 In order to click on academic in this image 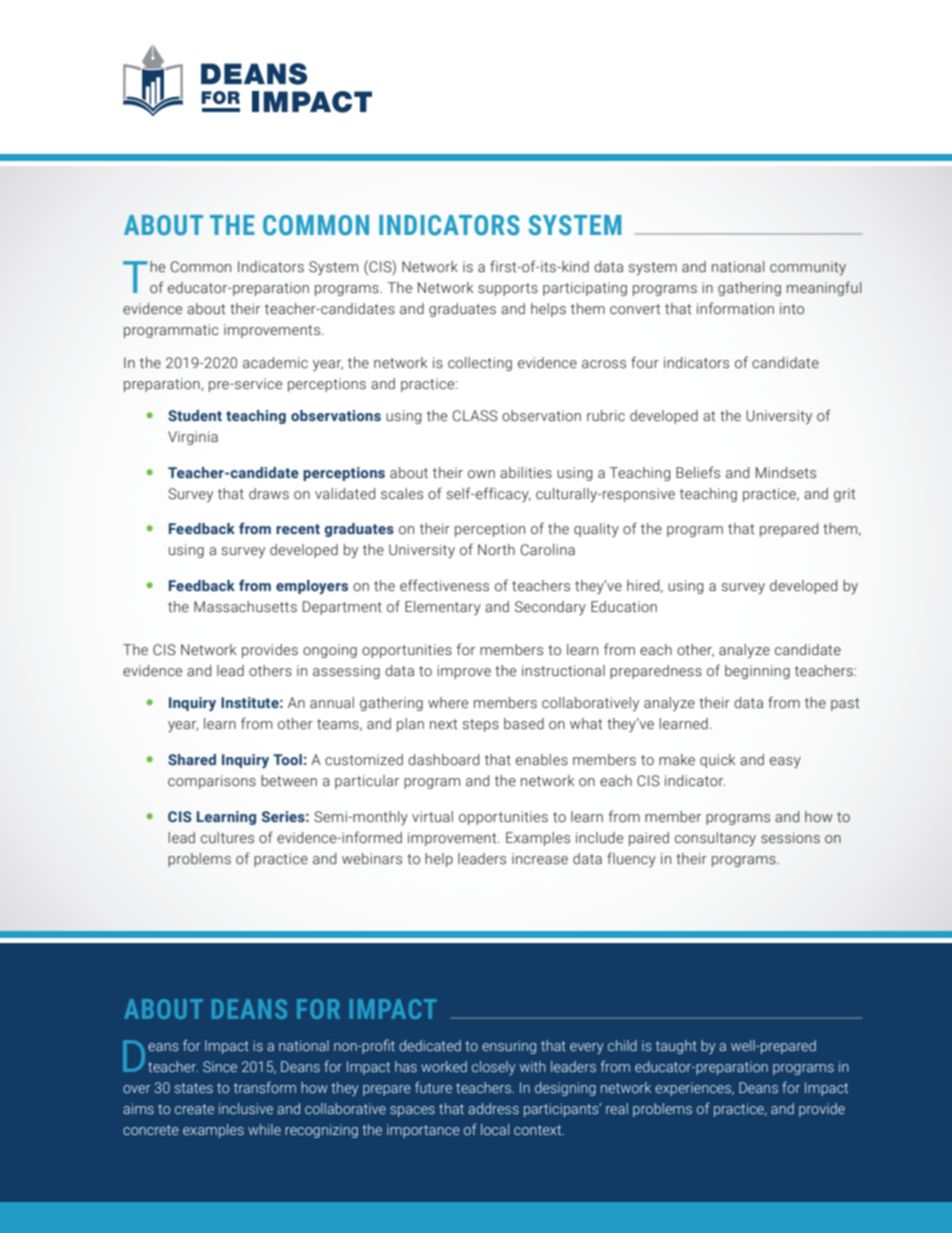, I will do `click(275, 363)`.
